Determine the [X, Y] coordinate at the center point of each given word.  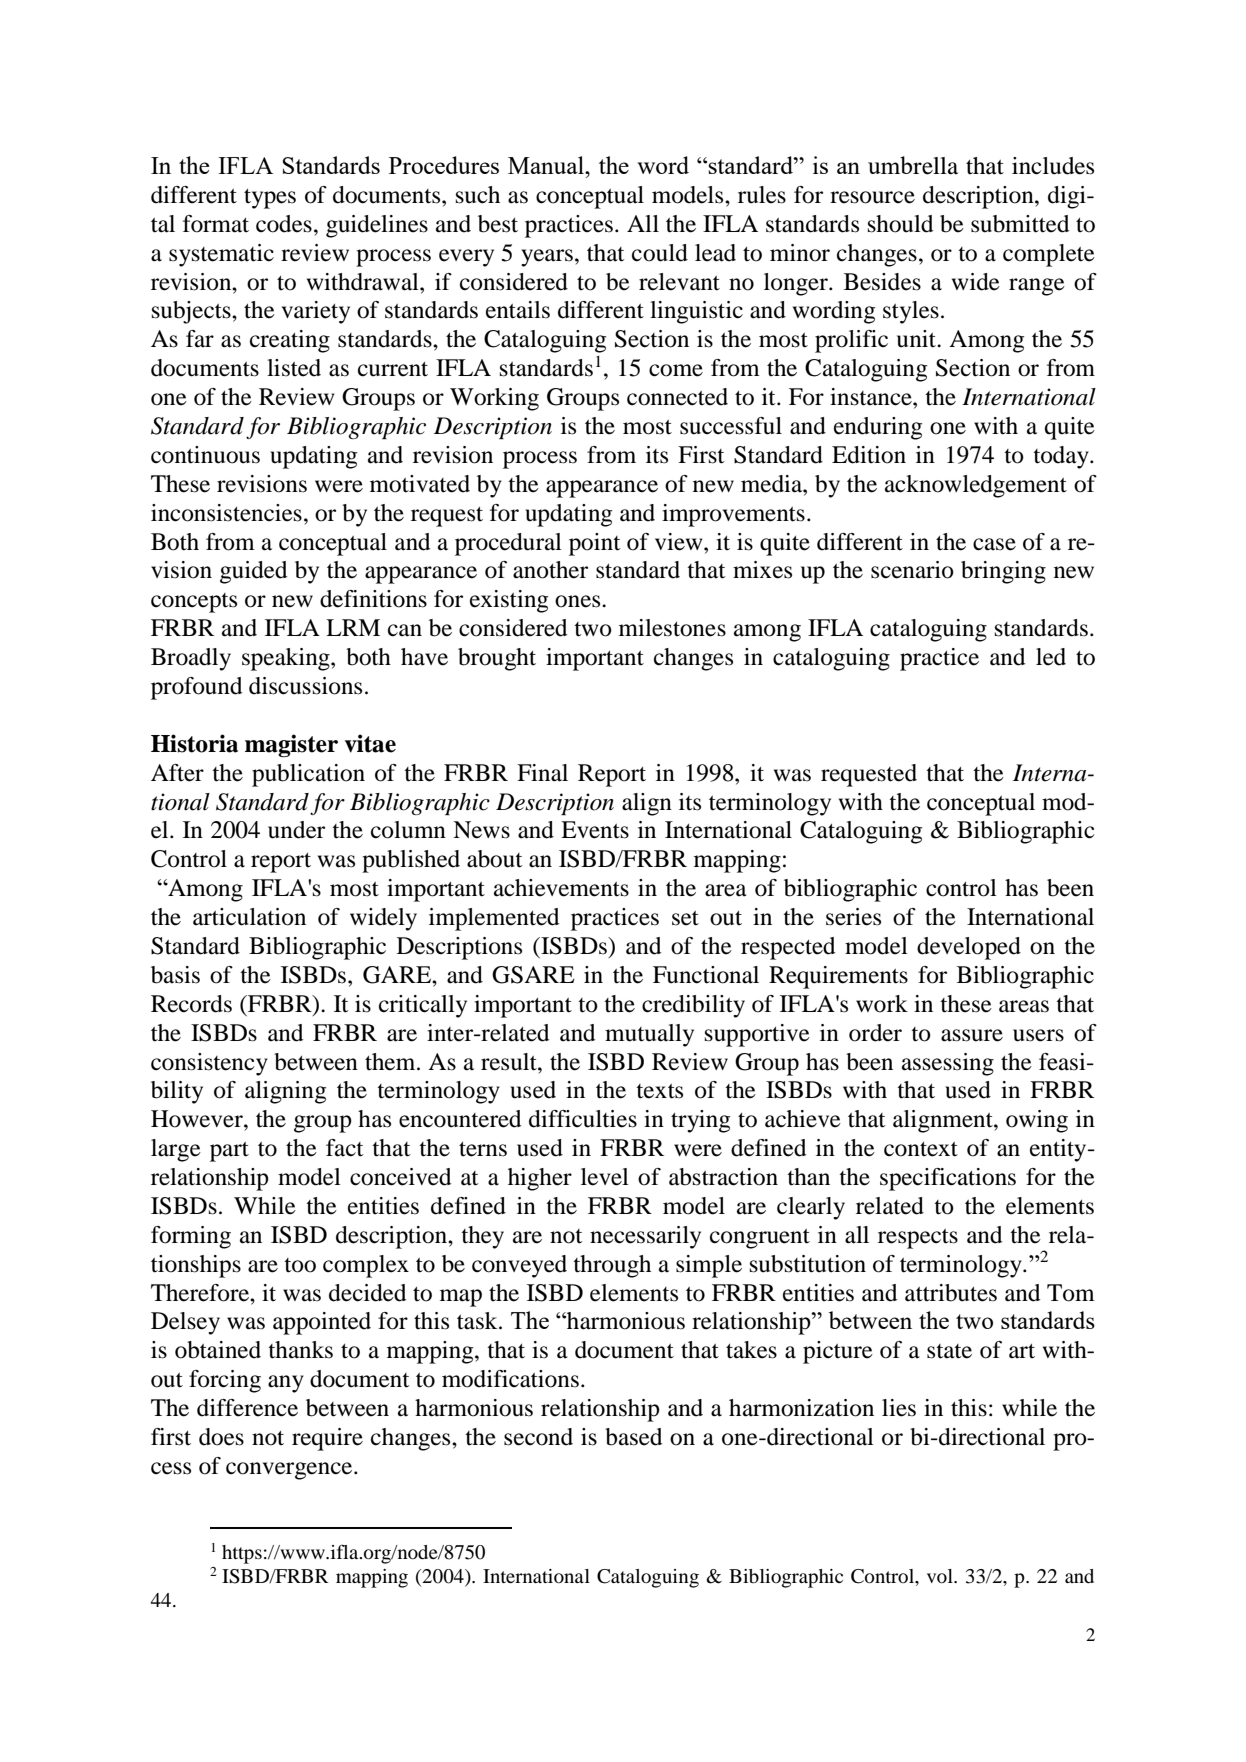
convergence [290, 1471]
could [660, 253]
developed [969, 948]
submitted [1020, 224]
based [633, 1437]
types [270, 199]
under [296, 830]
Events [595, 830]
